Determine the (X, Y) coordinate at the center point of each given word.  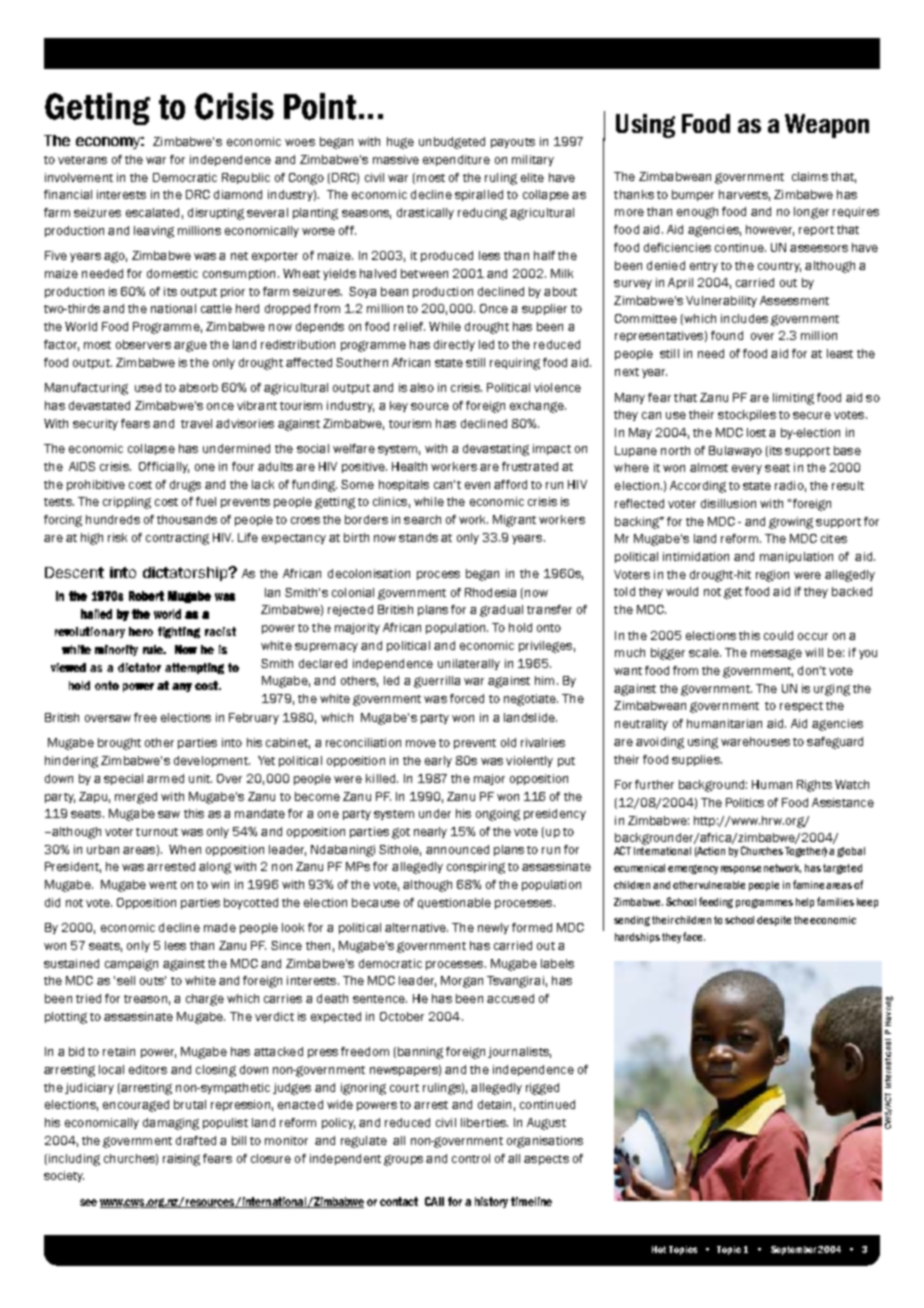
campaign (131, 965)
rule (154, 649)
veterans (82, 160)
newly (493, 928)
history (491, 1202)
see (88, 1202)
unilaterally (469, 664)
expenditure (456, 160)
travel (196, 423)
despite (774, 921)
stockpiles (747, 415)
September (793, 1250)
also (422, 387)
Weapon (827, 126)
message (776, 654)
